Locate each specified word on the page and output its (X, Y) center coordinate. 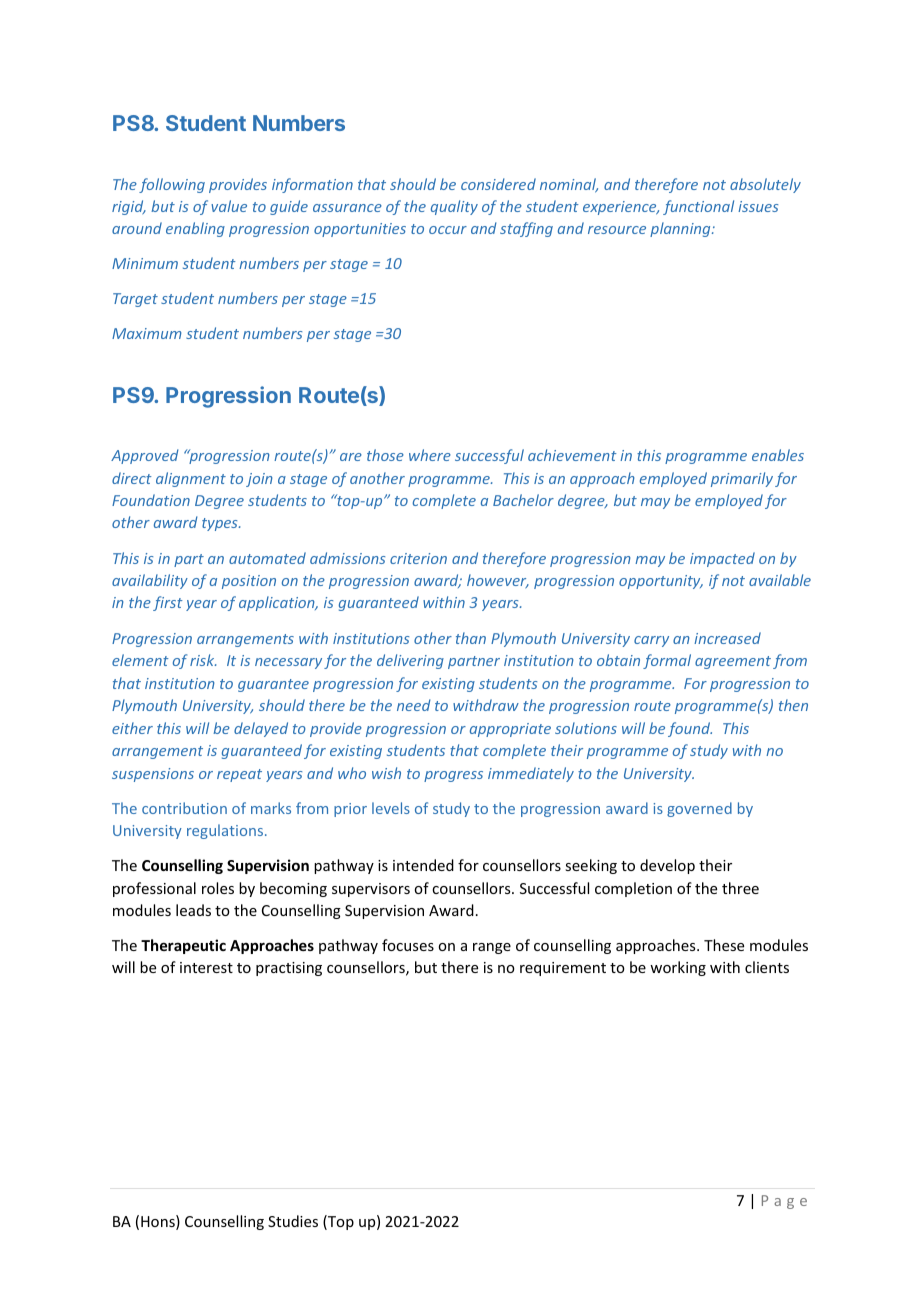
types (221, 524)
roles (218, 888)
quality (454, 207)
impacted (722, 559)
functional (698, 207)
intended (423, 865)
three (740, 888)
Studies (293, 1221)
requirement (563, 969)
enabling (195, 229)
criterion (418, 558)
